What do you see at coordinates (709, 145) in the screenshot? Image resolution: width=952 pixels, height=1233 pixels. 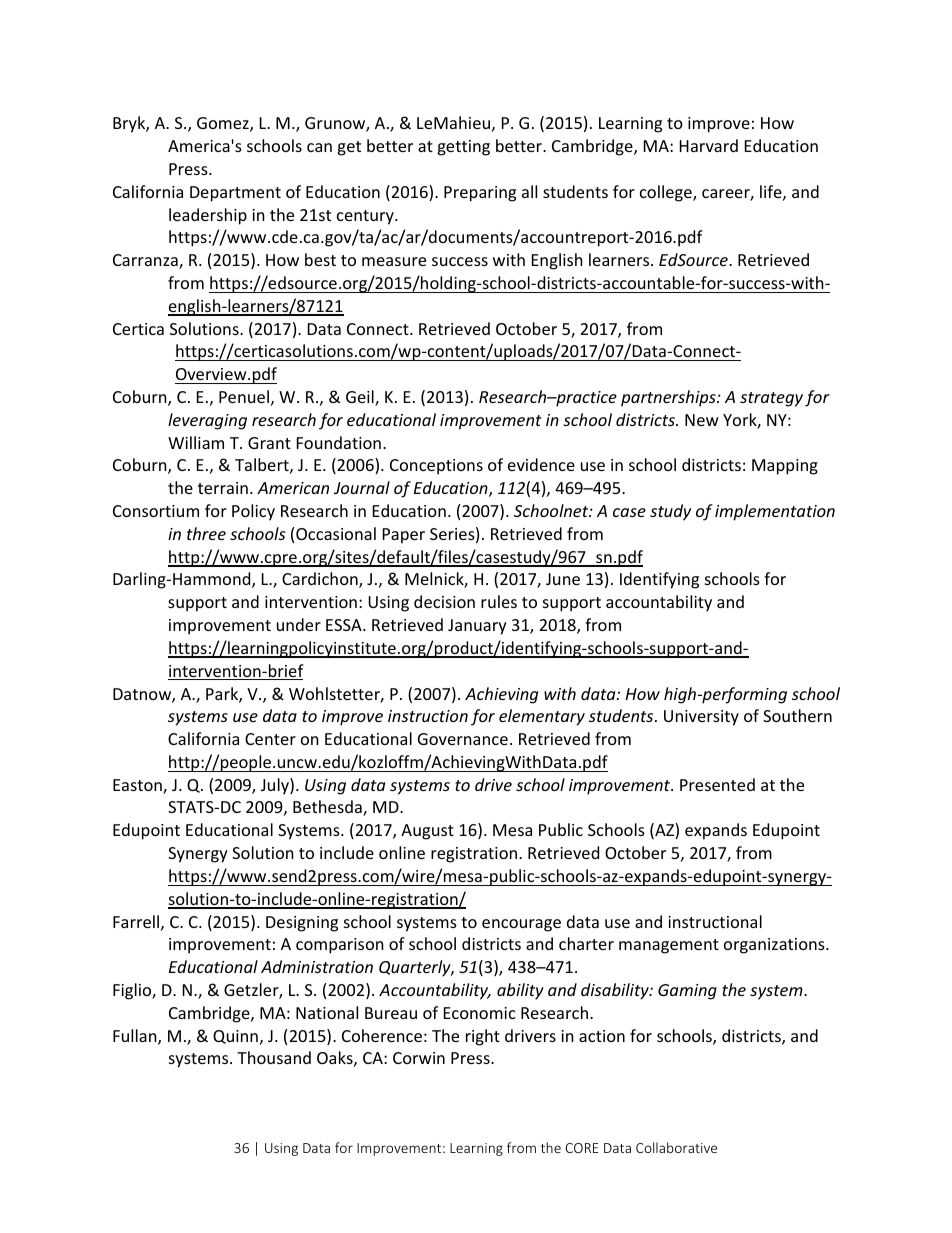 I see `Harvard` at bounding box center [709, 145].
